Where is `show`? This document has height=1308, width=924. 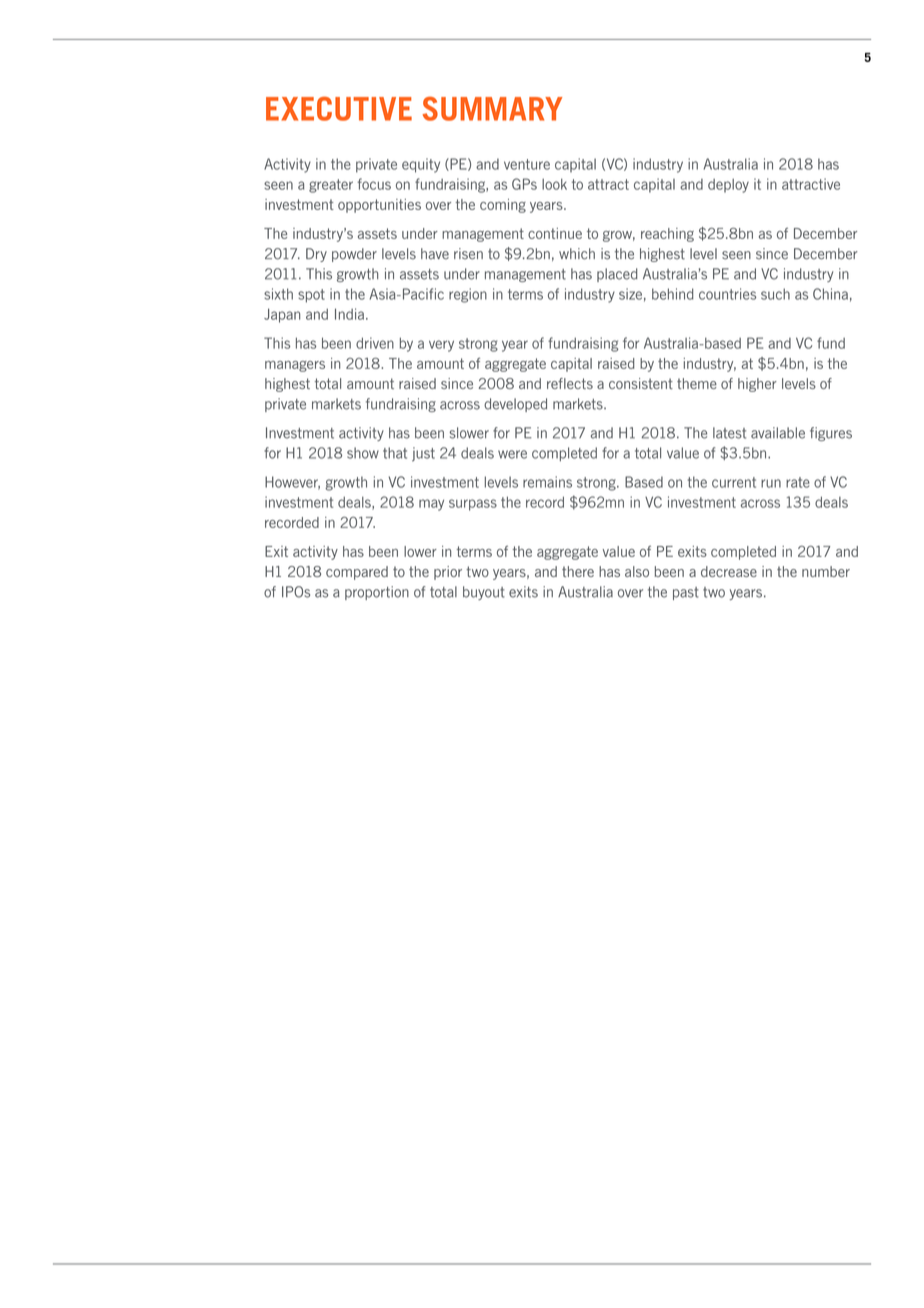
show is located at coordinates (363, 453).
